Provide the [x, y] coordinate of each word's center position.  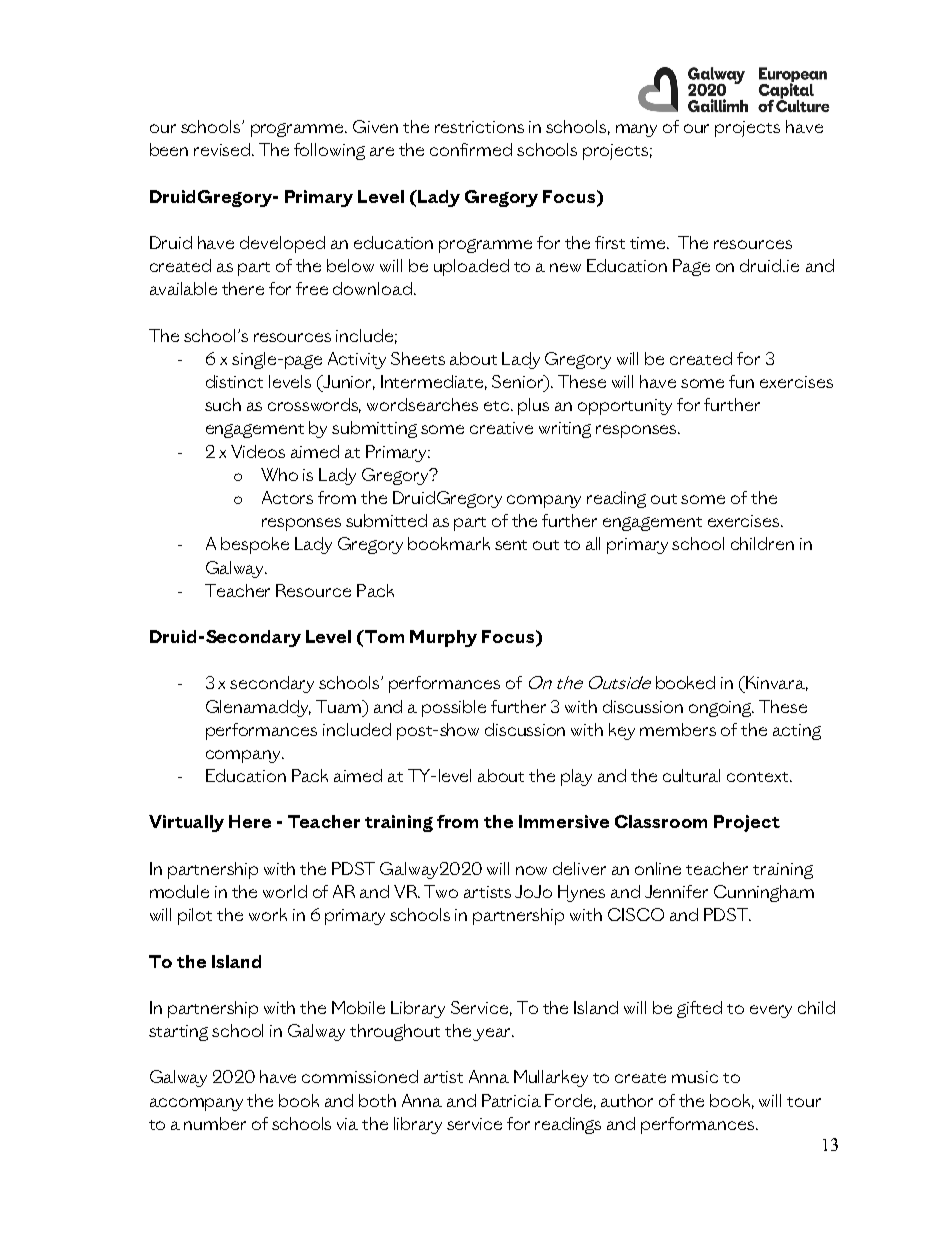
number [215, 1123]
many [636, 130]
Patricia [511, 1100]
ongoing [721, 709]
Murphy [443, 638]
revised [223, 149]
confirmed [471, 149]
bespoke [255, 545]
